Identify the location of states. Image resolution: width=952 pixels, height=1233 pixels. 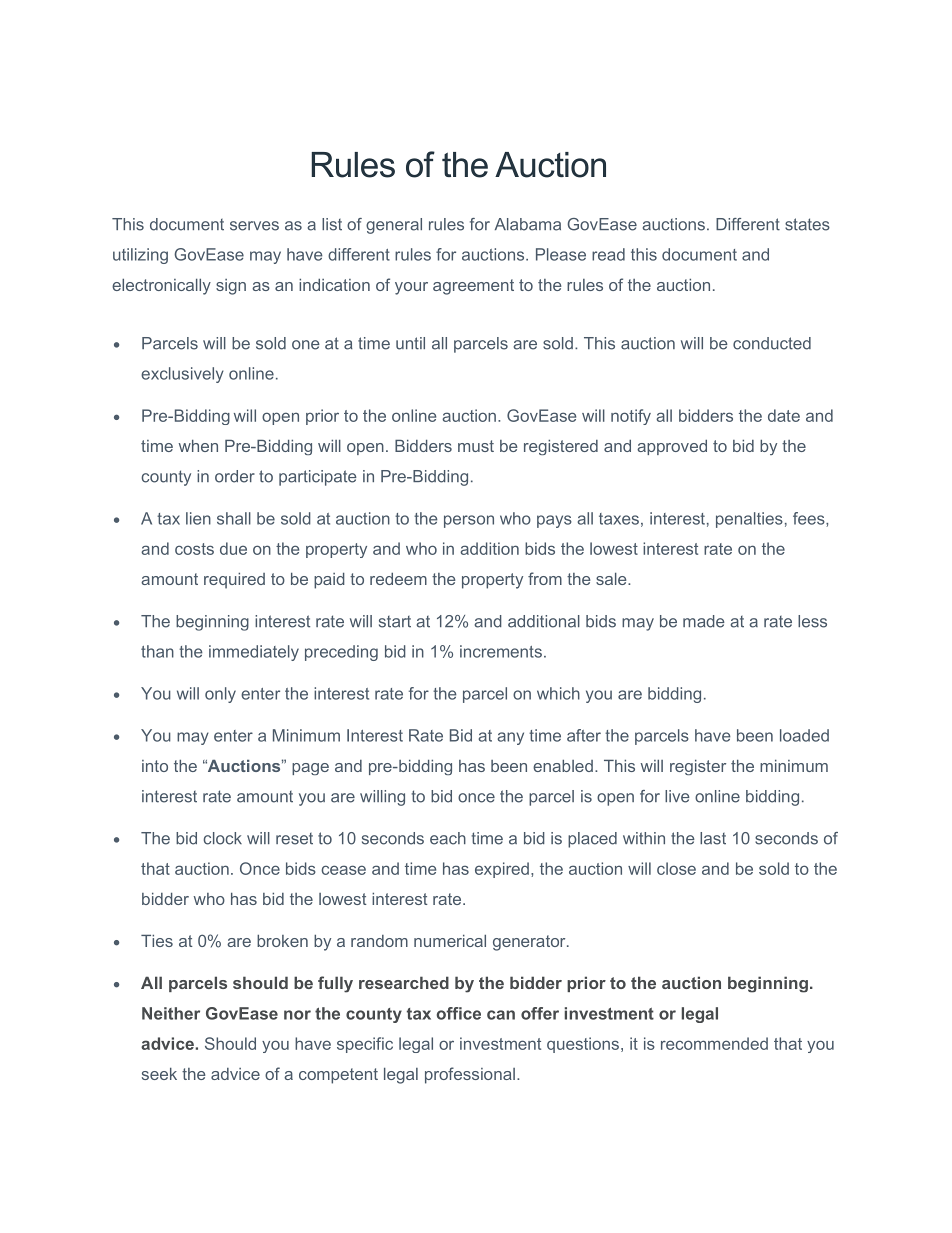
(807, 224).
